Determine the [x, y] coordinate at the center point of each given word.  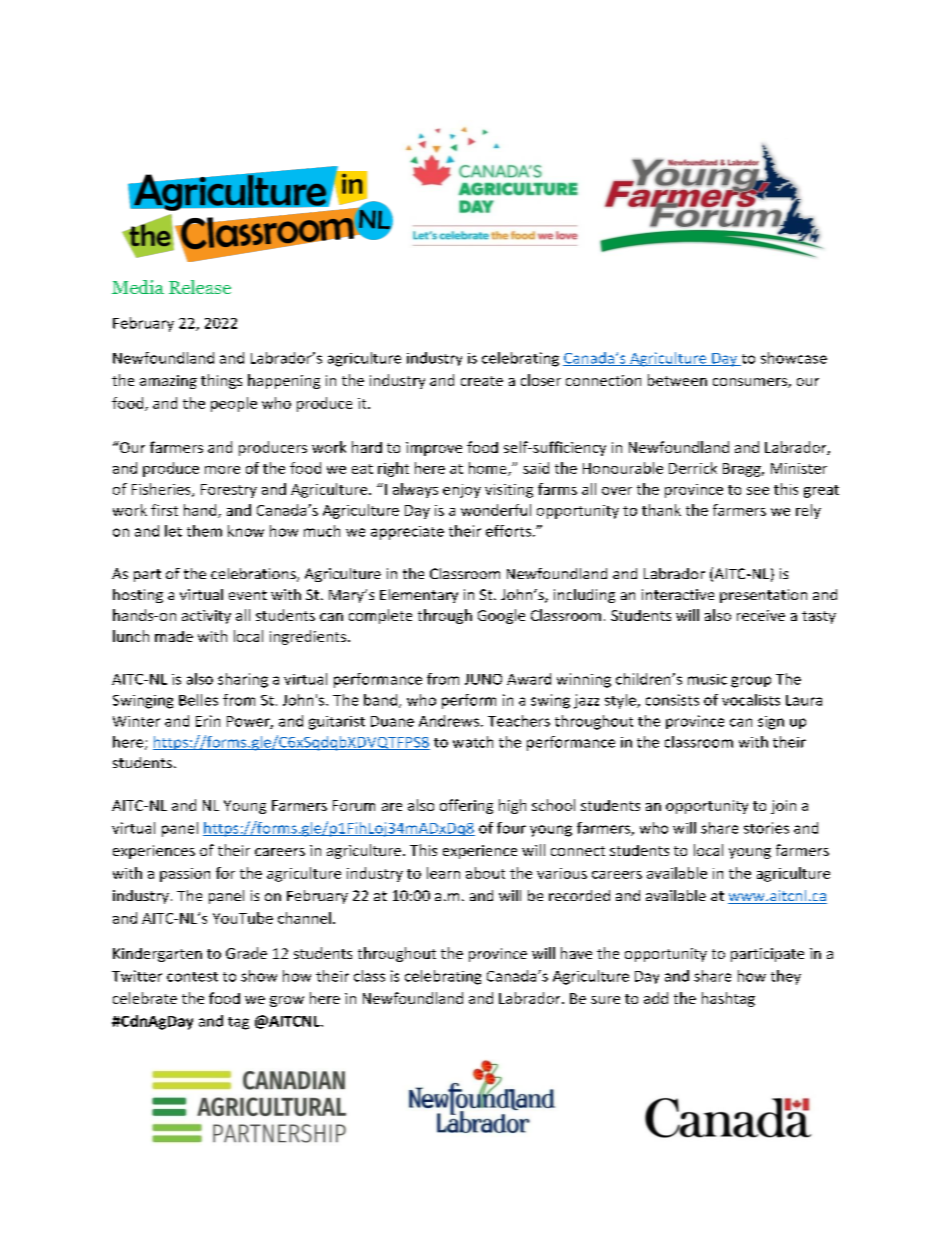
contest [192, 977]
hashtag [728, 999]
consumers [751, 383]
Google [501, 616]
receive [761, 615]
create [482, 381]
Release [200, 287]
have [576, 953]
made [174, 636]
